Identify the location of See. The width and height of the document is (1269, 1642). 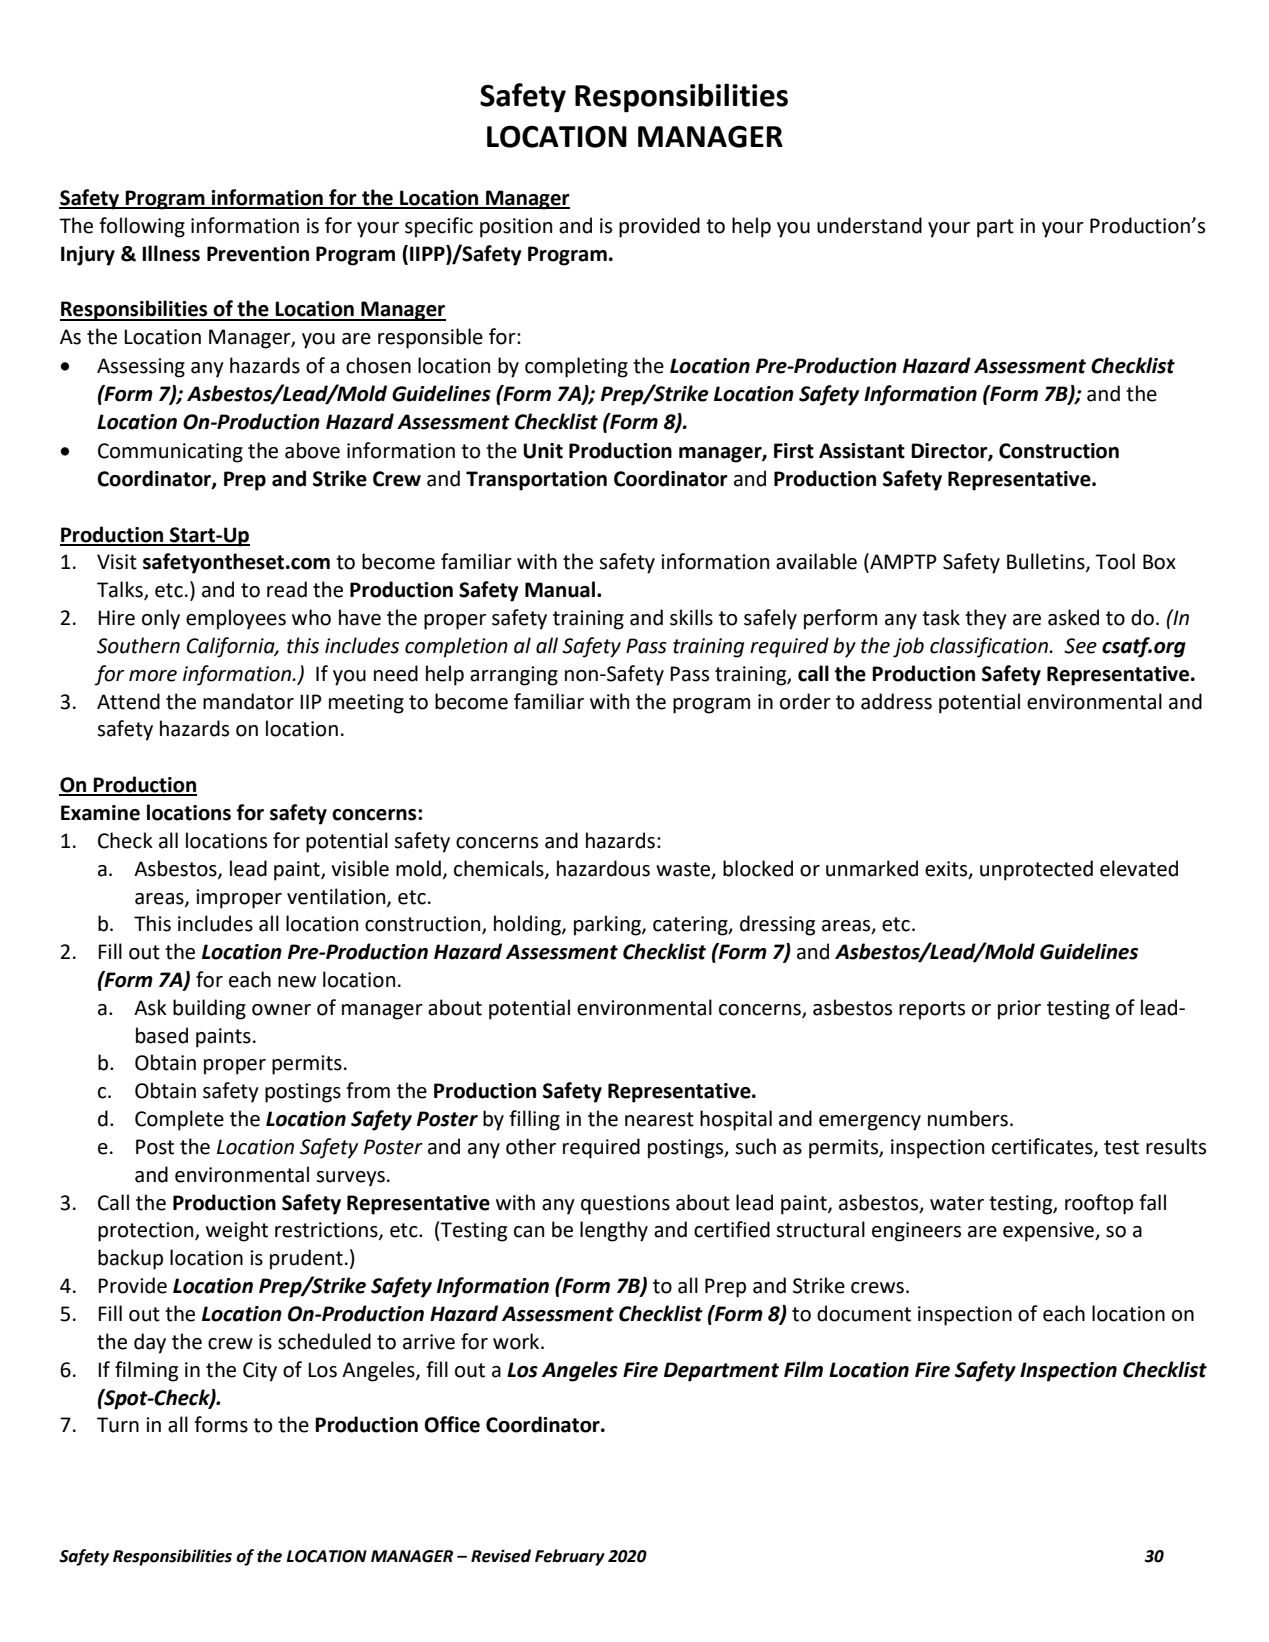
(1080, 646).
